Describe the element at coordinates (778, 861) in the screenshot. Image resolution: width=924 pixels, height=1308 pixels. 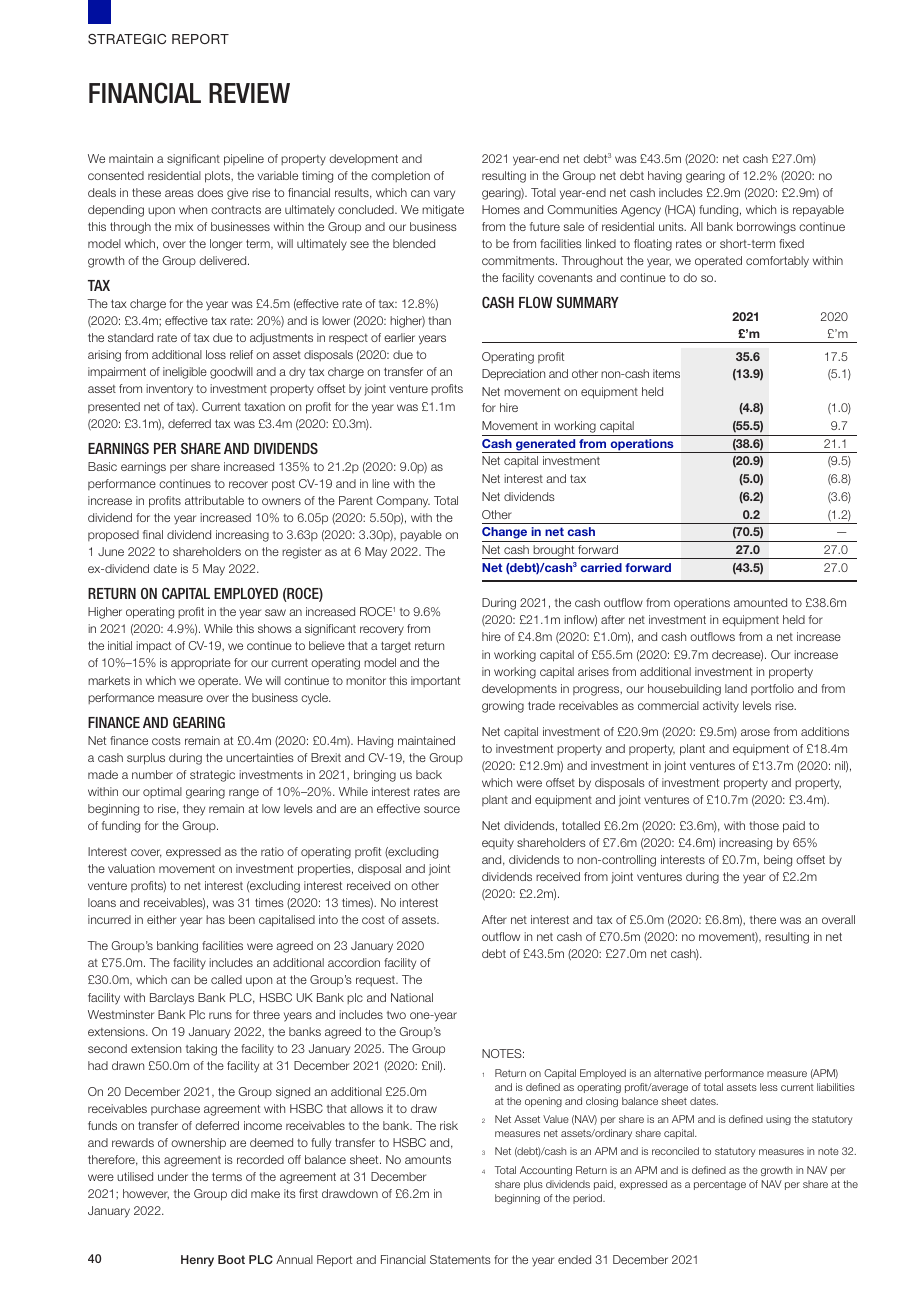
I see `being` at that location.
